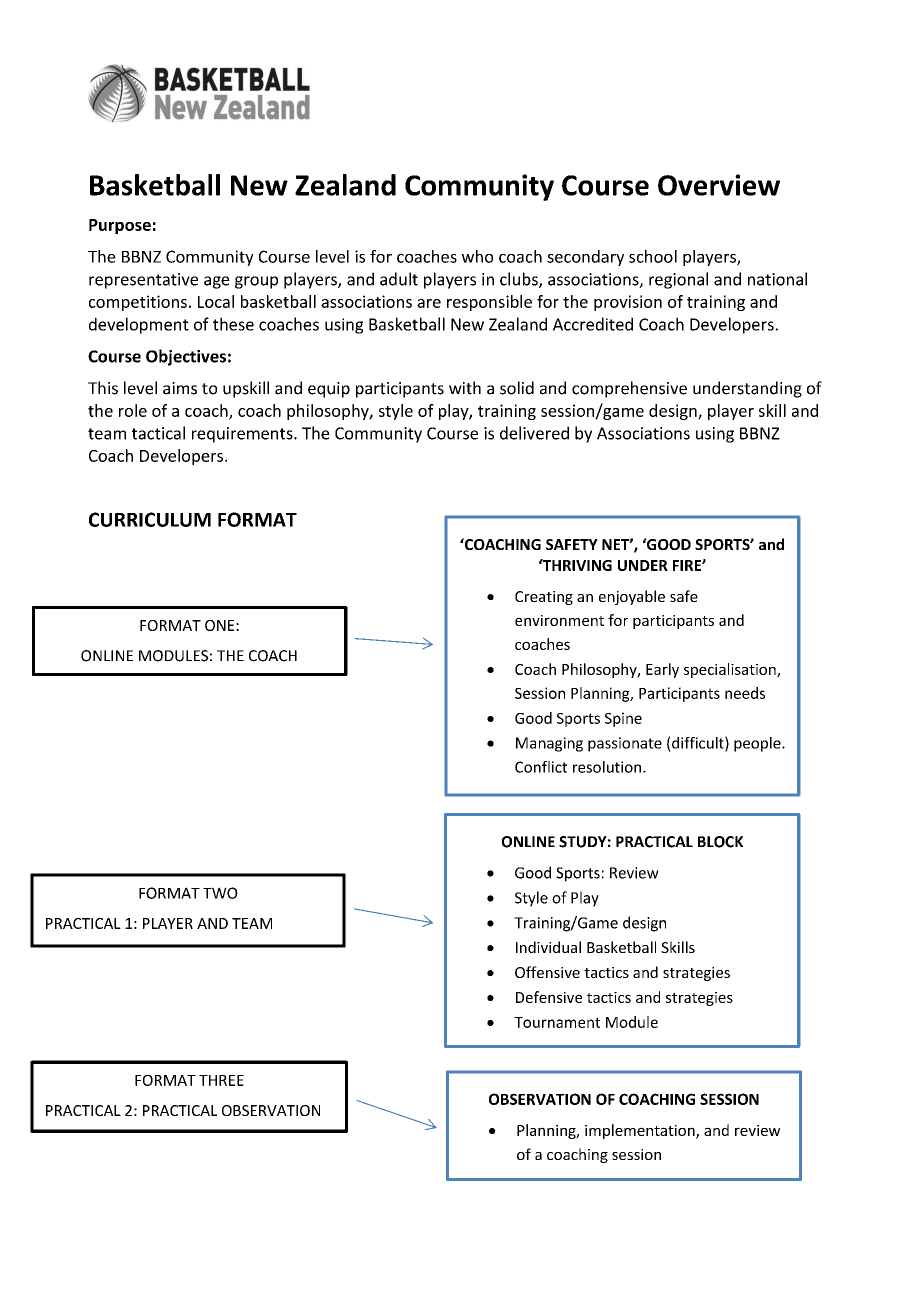 The image size is (924, 1308). What do you see at coordinates (221, 1080) in the screenshot?
I see `THREE` at bounding box center [221, 1080].
